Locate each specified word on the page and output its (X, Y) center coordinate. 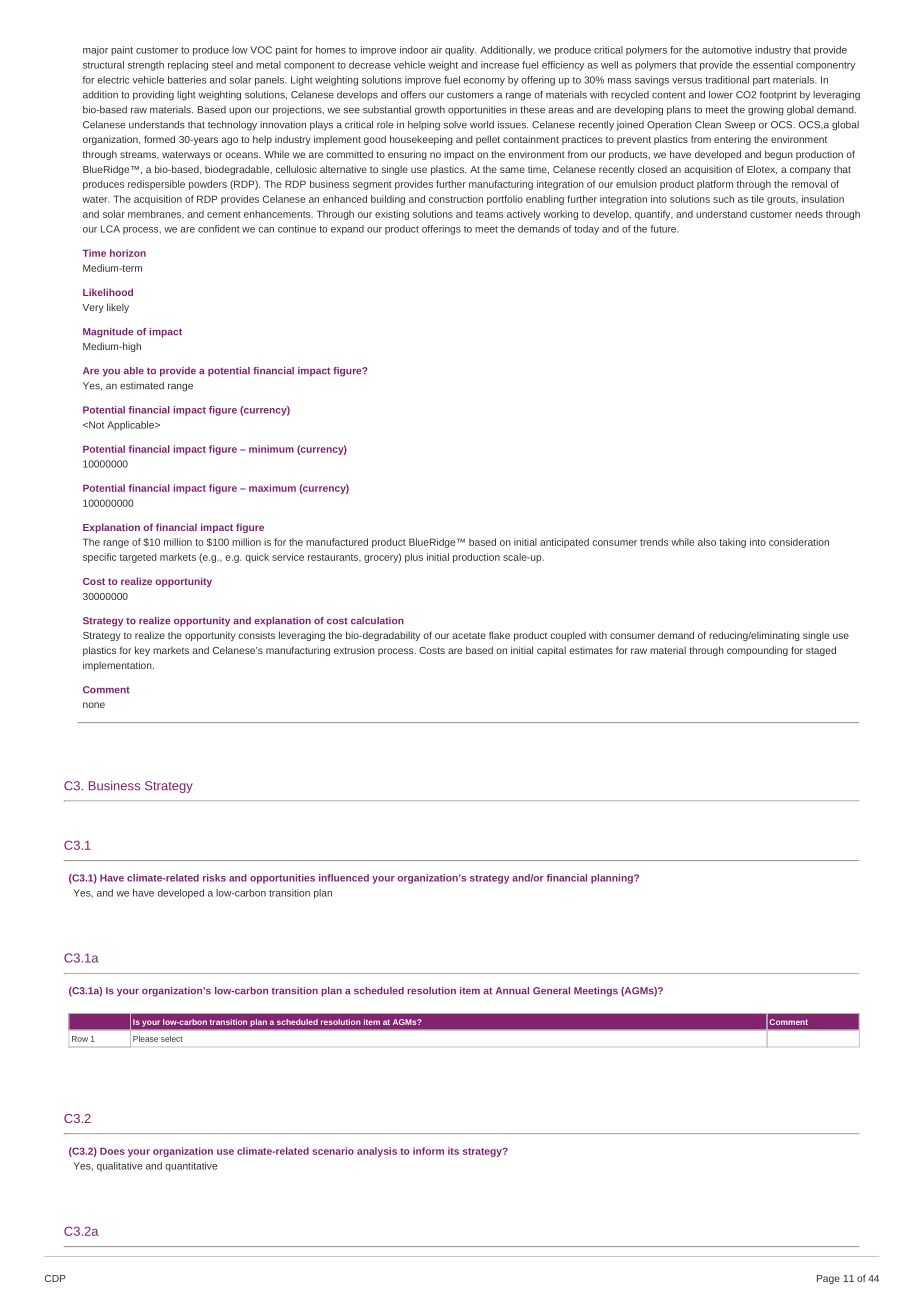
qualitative (119, 1167)
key (142, 651)
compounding (757, 651)
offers (413, 95)
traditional (727, 80)
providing (153, 96)
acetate (469, 635)
